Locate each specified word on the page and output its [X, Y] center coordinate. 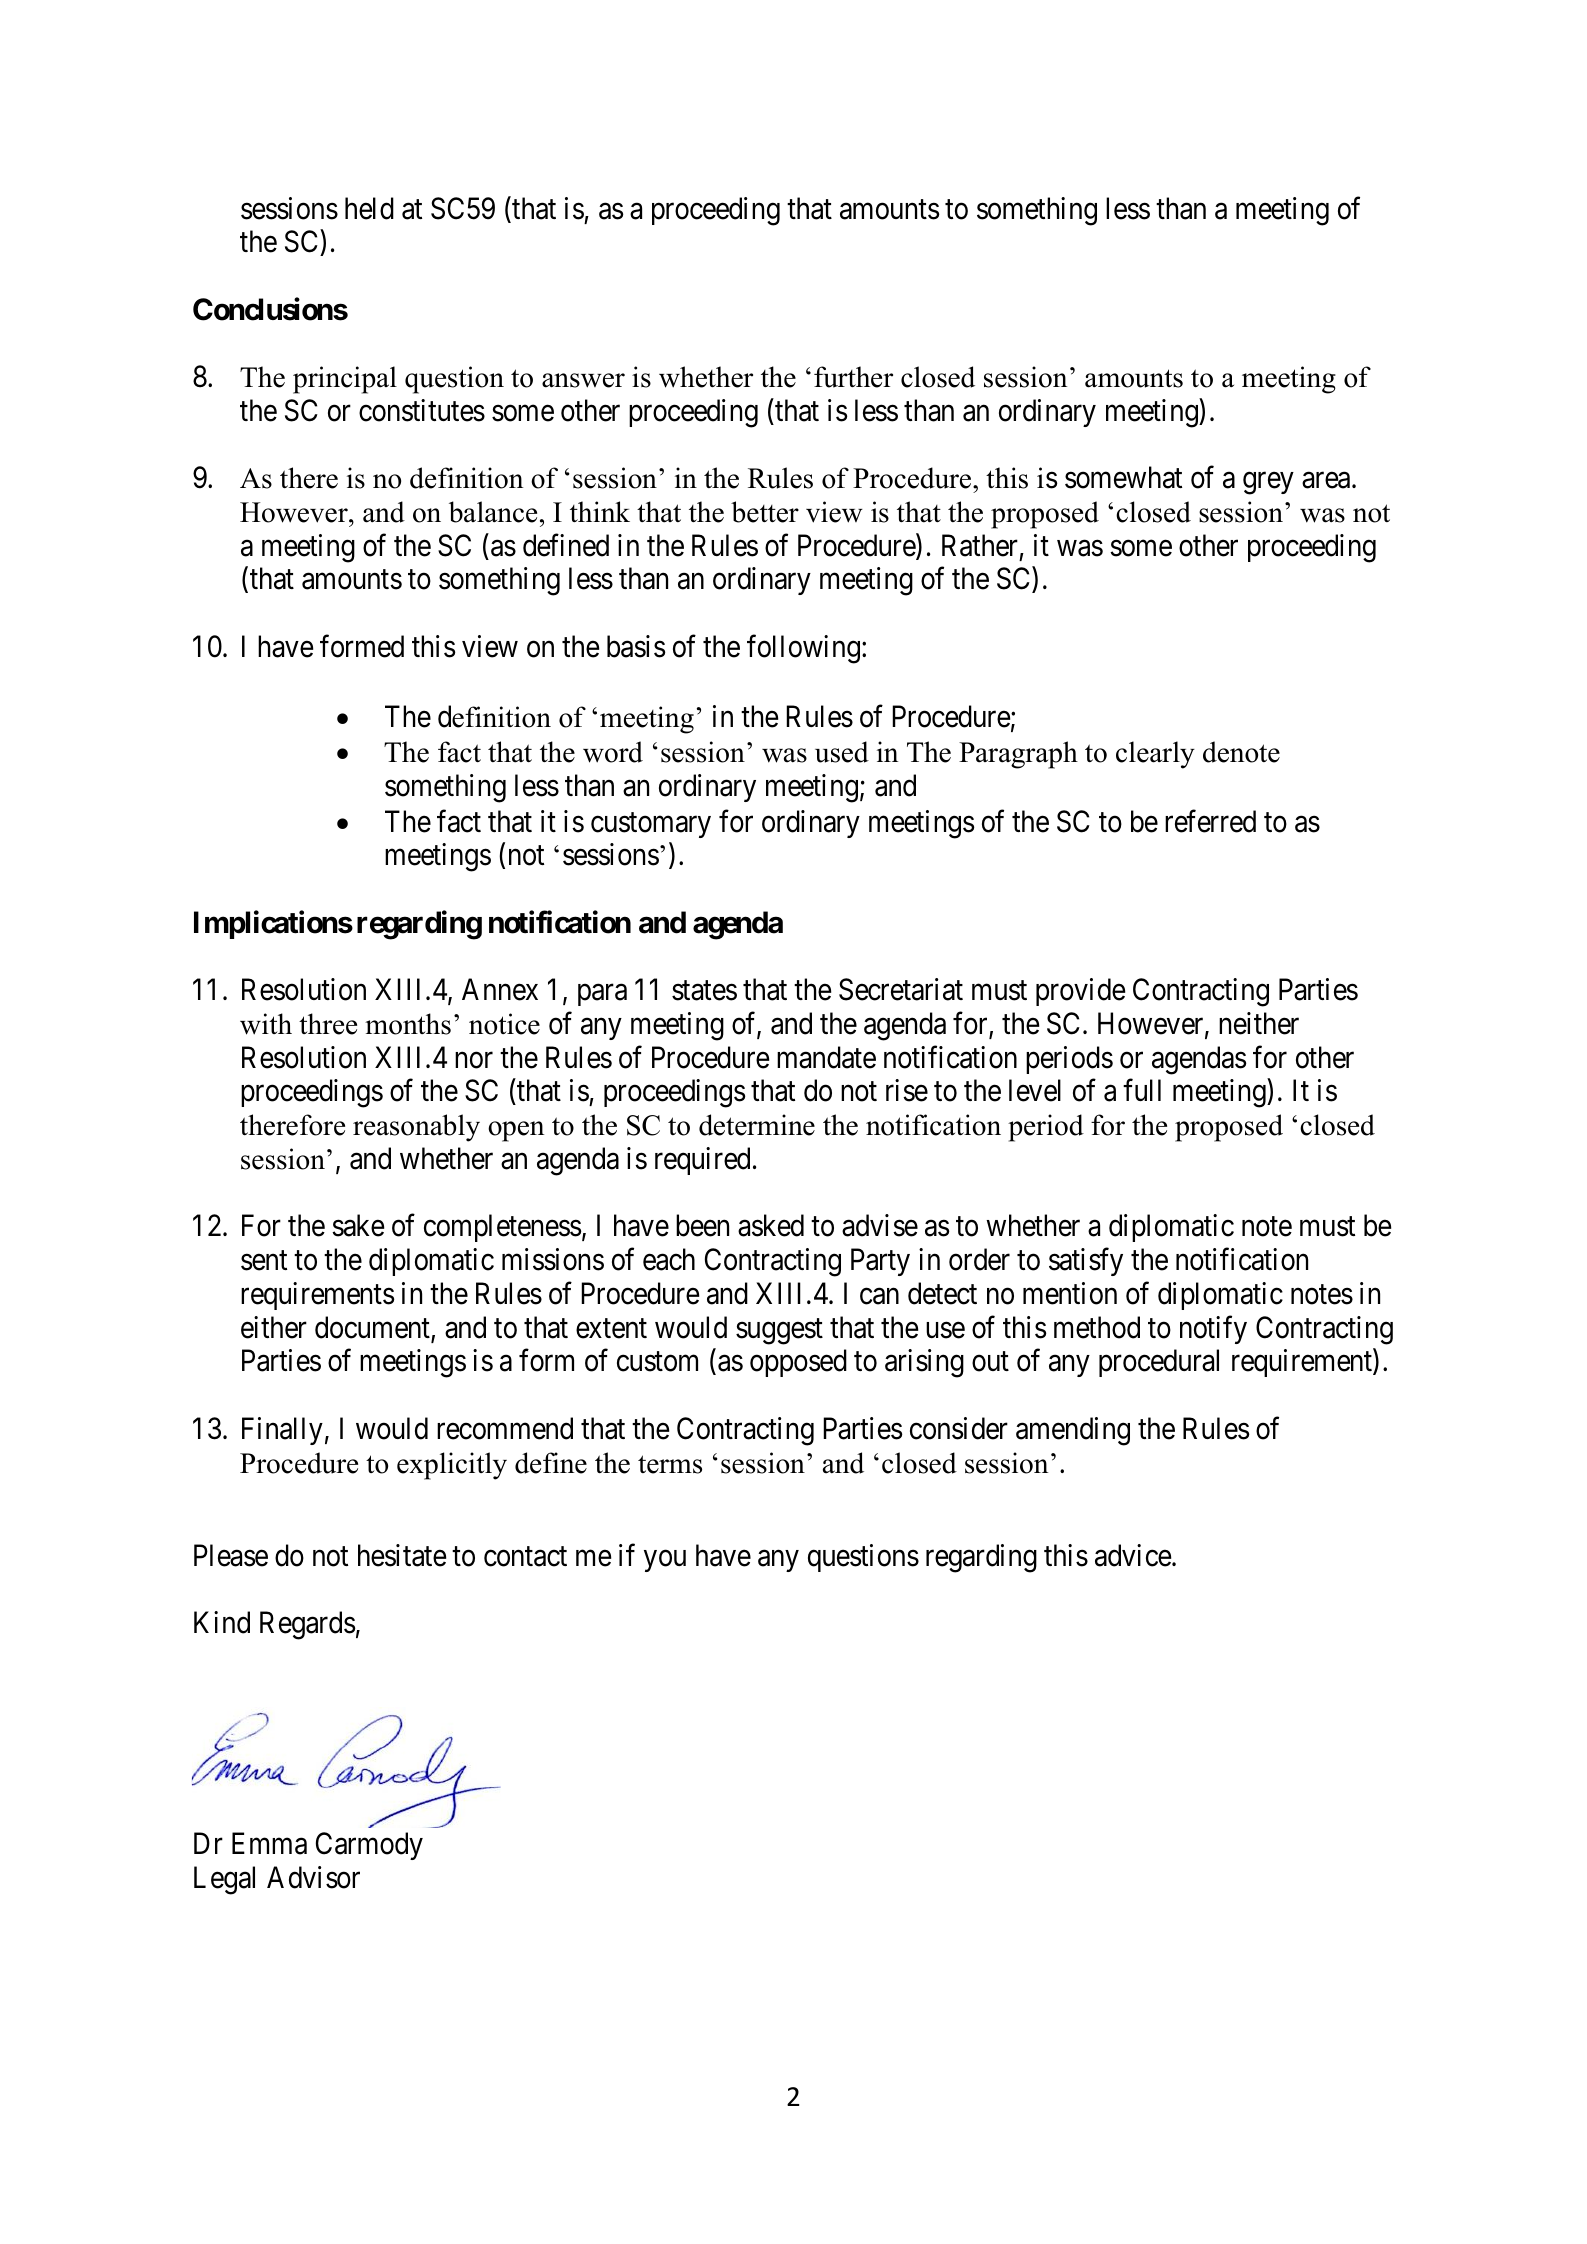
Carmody [369, 1846]
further [853, 377]
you [665, 1561]
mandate [826, 1057]
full [1142, 1090]
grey [1268, 484]
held [369, 208]
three [328, 1024]
